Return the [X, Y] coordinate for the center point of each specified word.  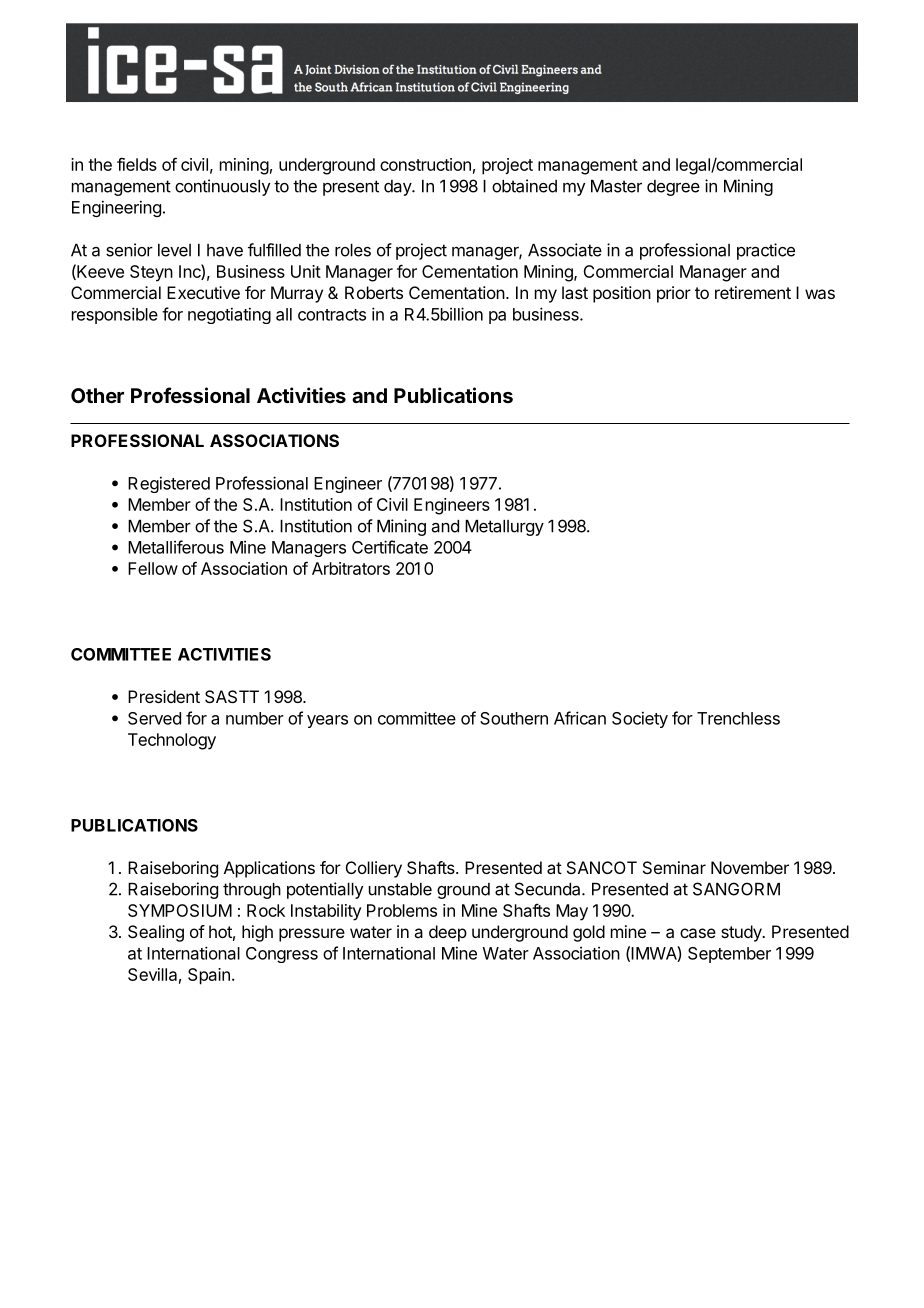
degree [673, 188]
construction [425, 164]
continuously [222, 187]
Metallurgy [504, 528]
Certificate [390, 547]
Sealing [156, 933]
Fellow [153, 568]
